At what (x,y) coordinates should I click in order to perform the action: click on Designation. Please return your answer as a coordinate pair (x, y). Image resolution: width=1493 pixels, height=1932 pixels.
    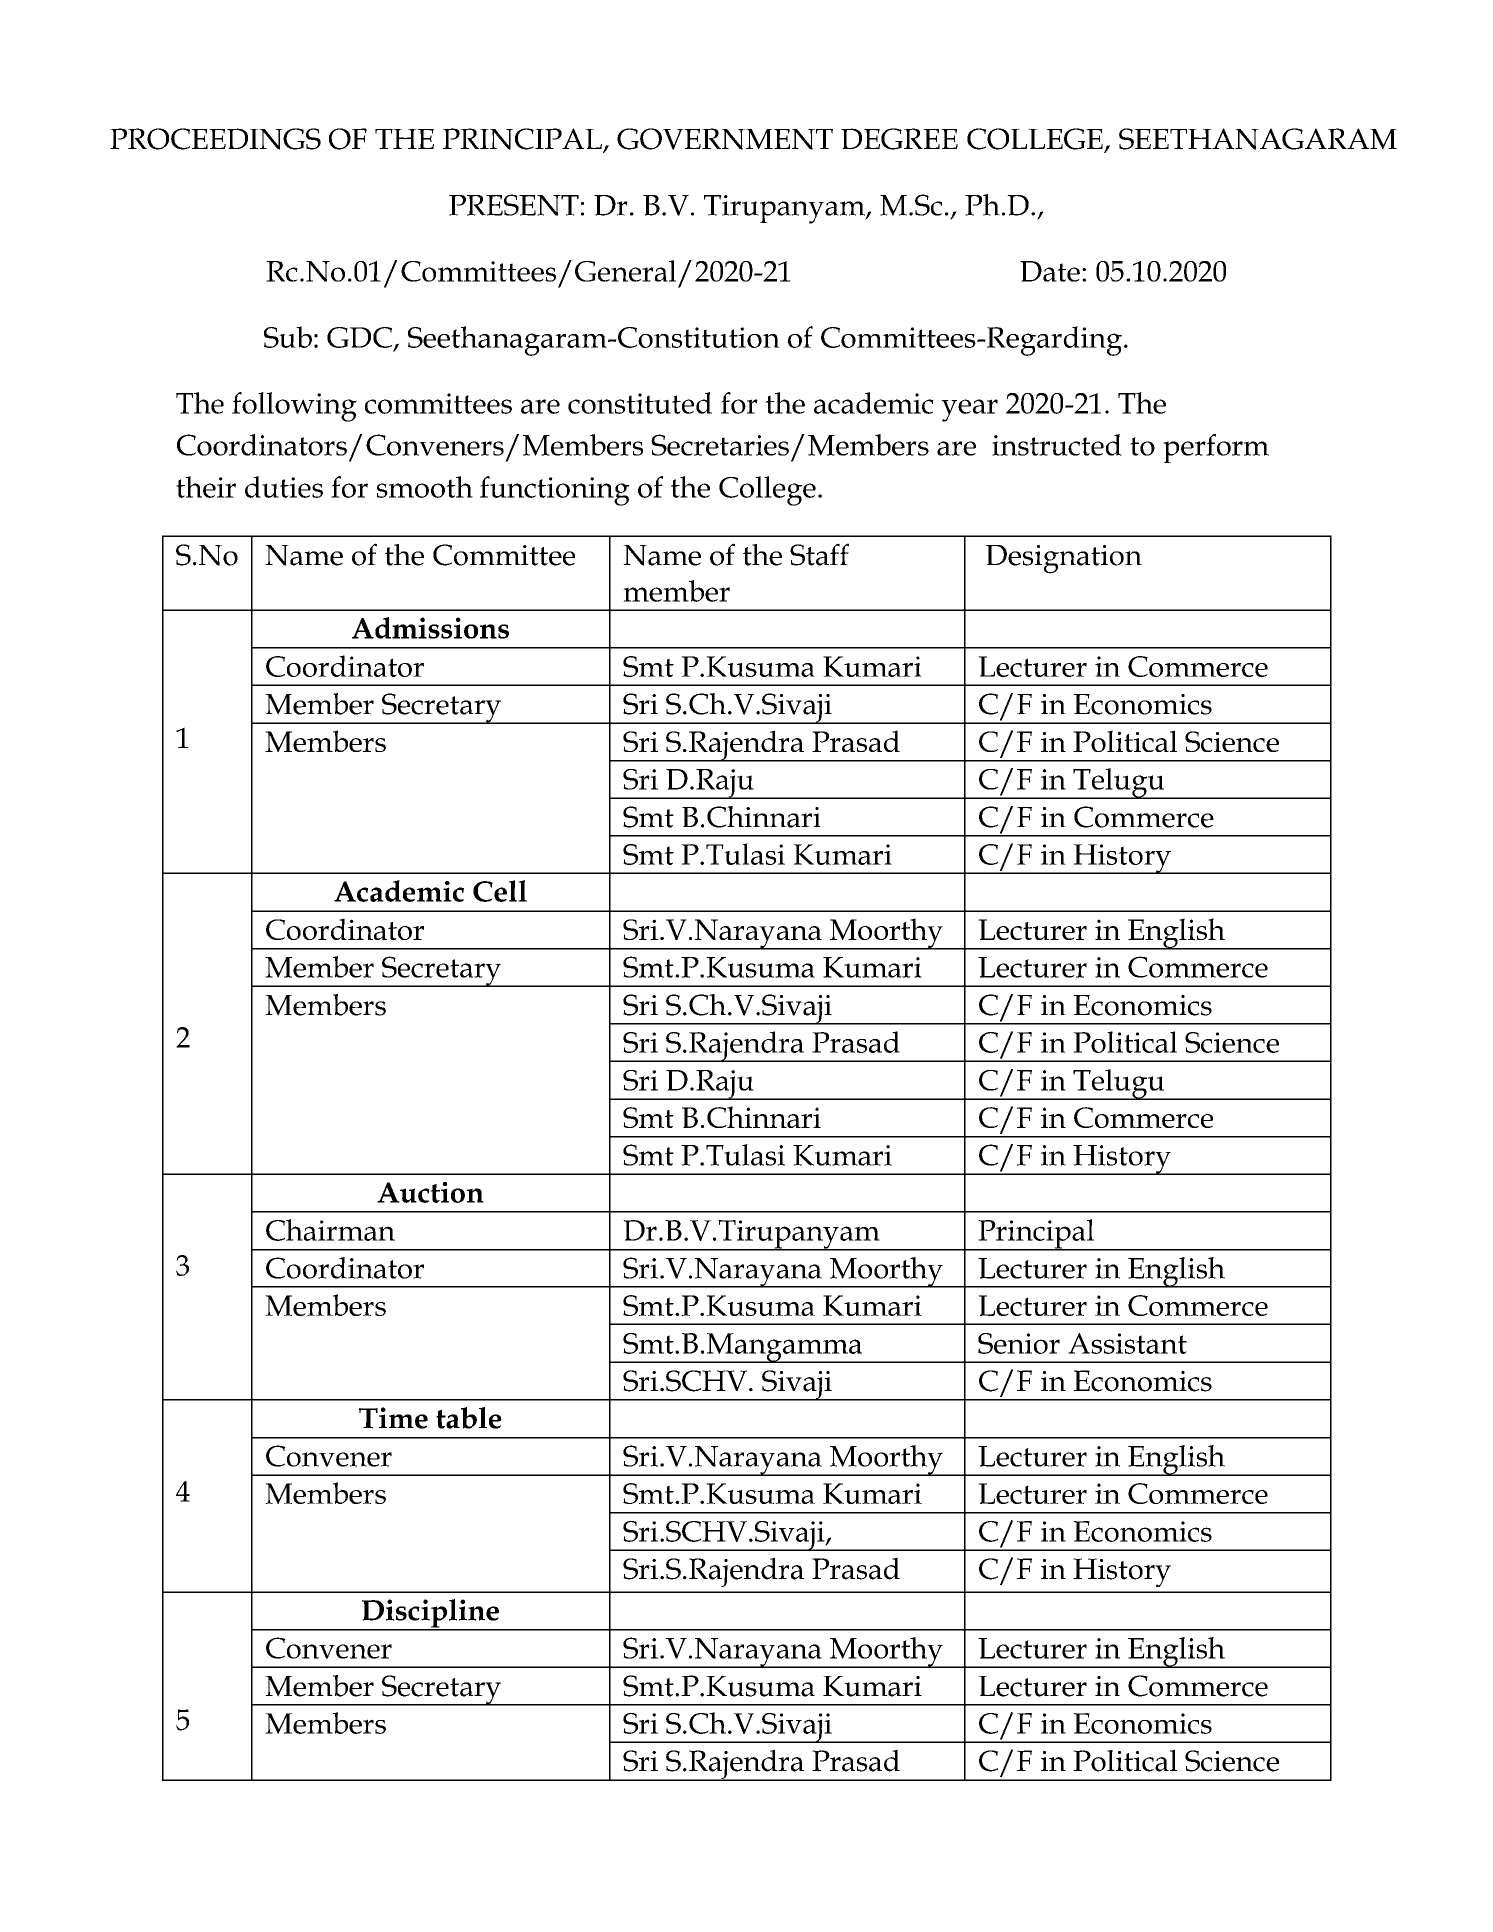
    Looking at the image, I should click on (1064, 559).
